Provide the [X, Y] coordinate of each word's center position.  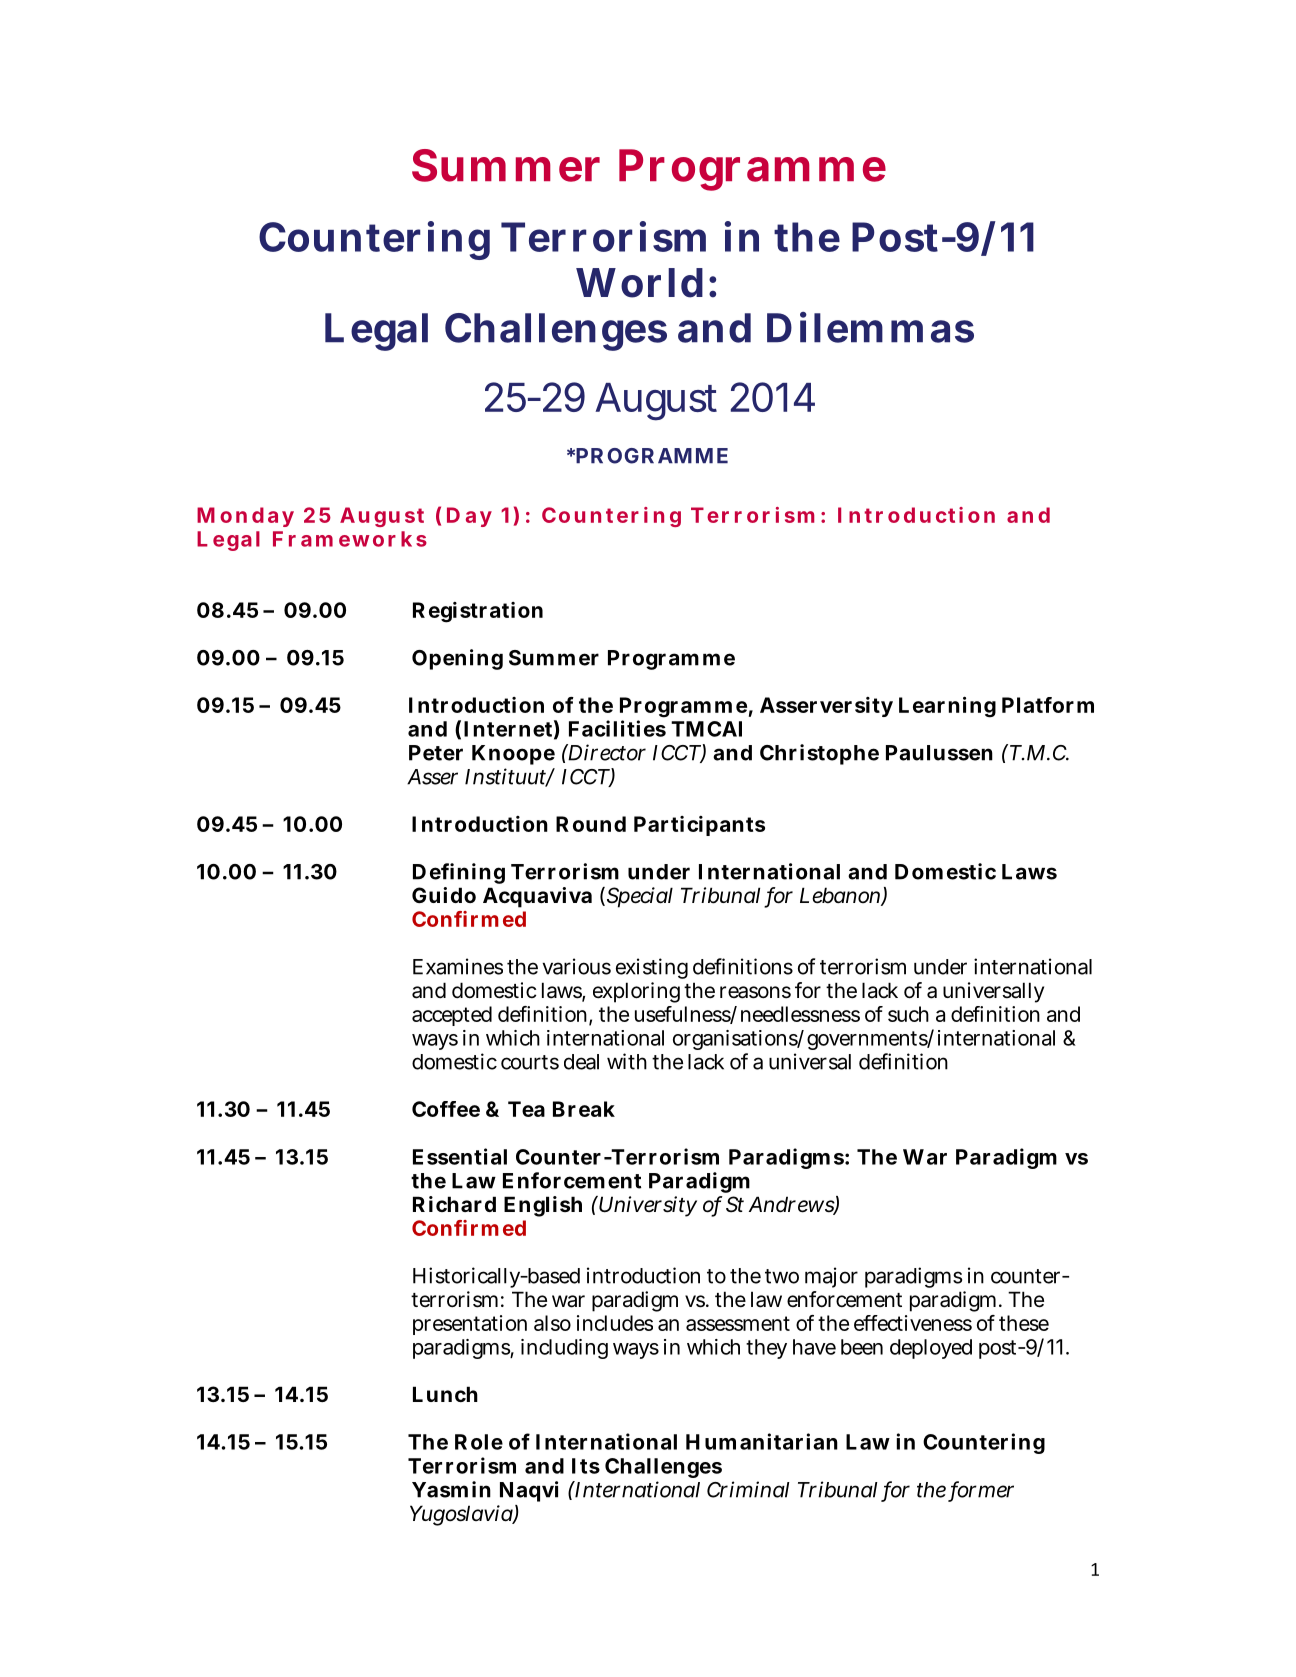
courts [530, 1062]
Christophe [819, 754]
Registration [478, 612]
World [639, 283]
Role [479, 1442]
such [908, 1014]
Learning [947, 707]
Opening [457, 659]
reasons [755, 992]
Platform [1048, 705]
